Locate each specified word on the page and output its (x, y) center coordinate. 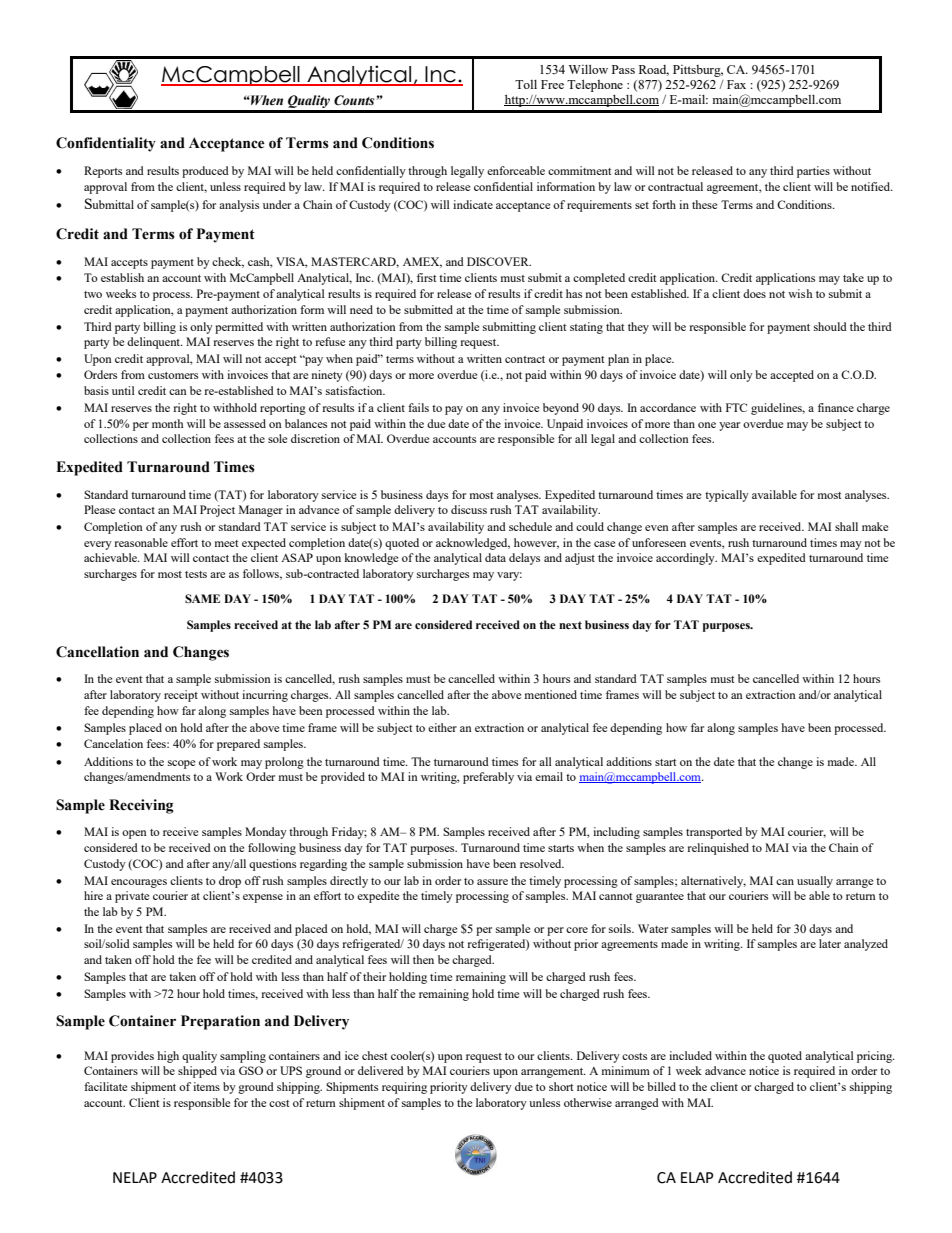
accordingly (686, 559)
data (495, 557)
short (561, 1086)
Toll (526, 84)
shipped (197, 1072)
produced (205, 172)
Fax (736, 84)
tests (196, 574)
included (690, 1055)
